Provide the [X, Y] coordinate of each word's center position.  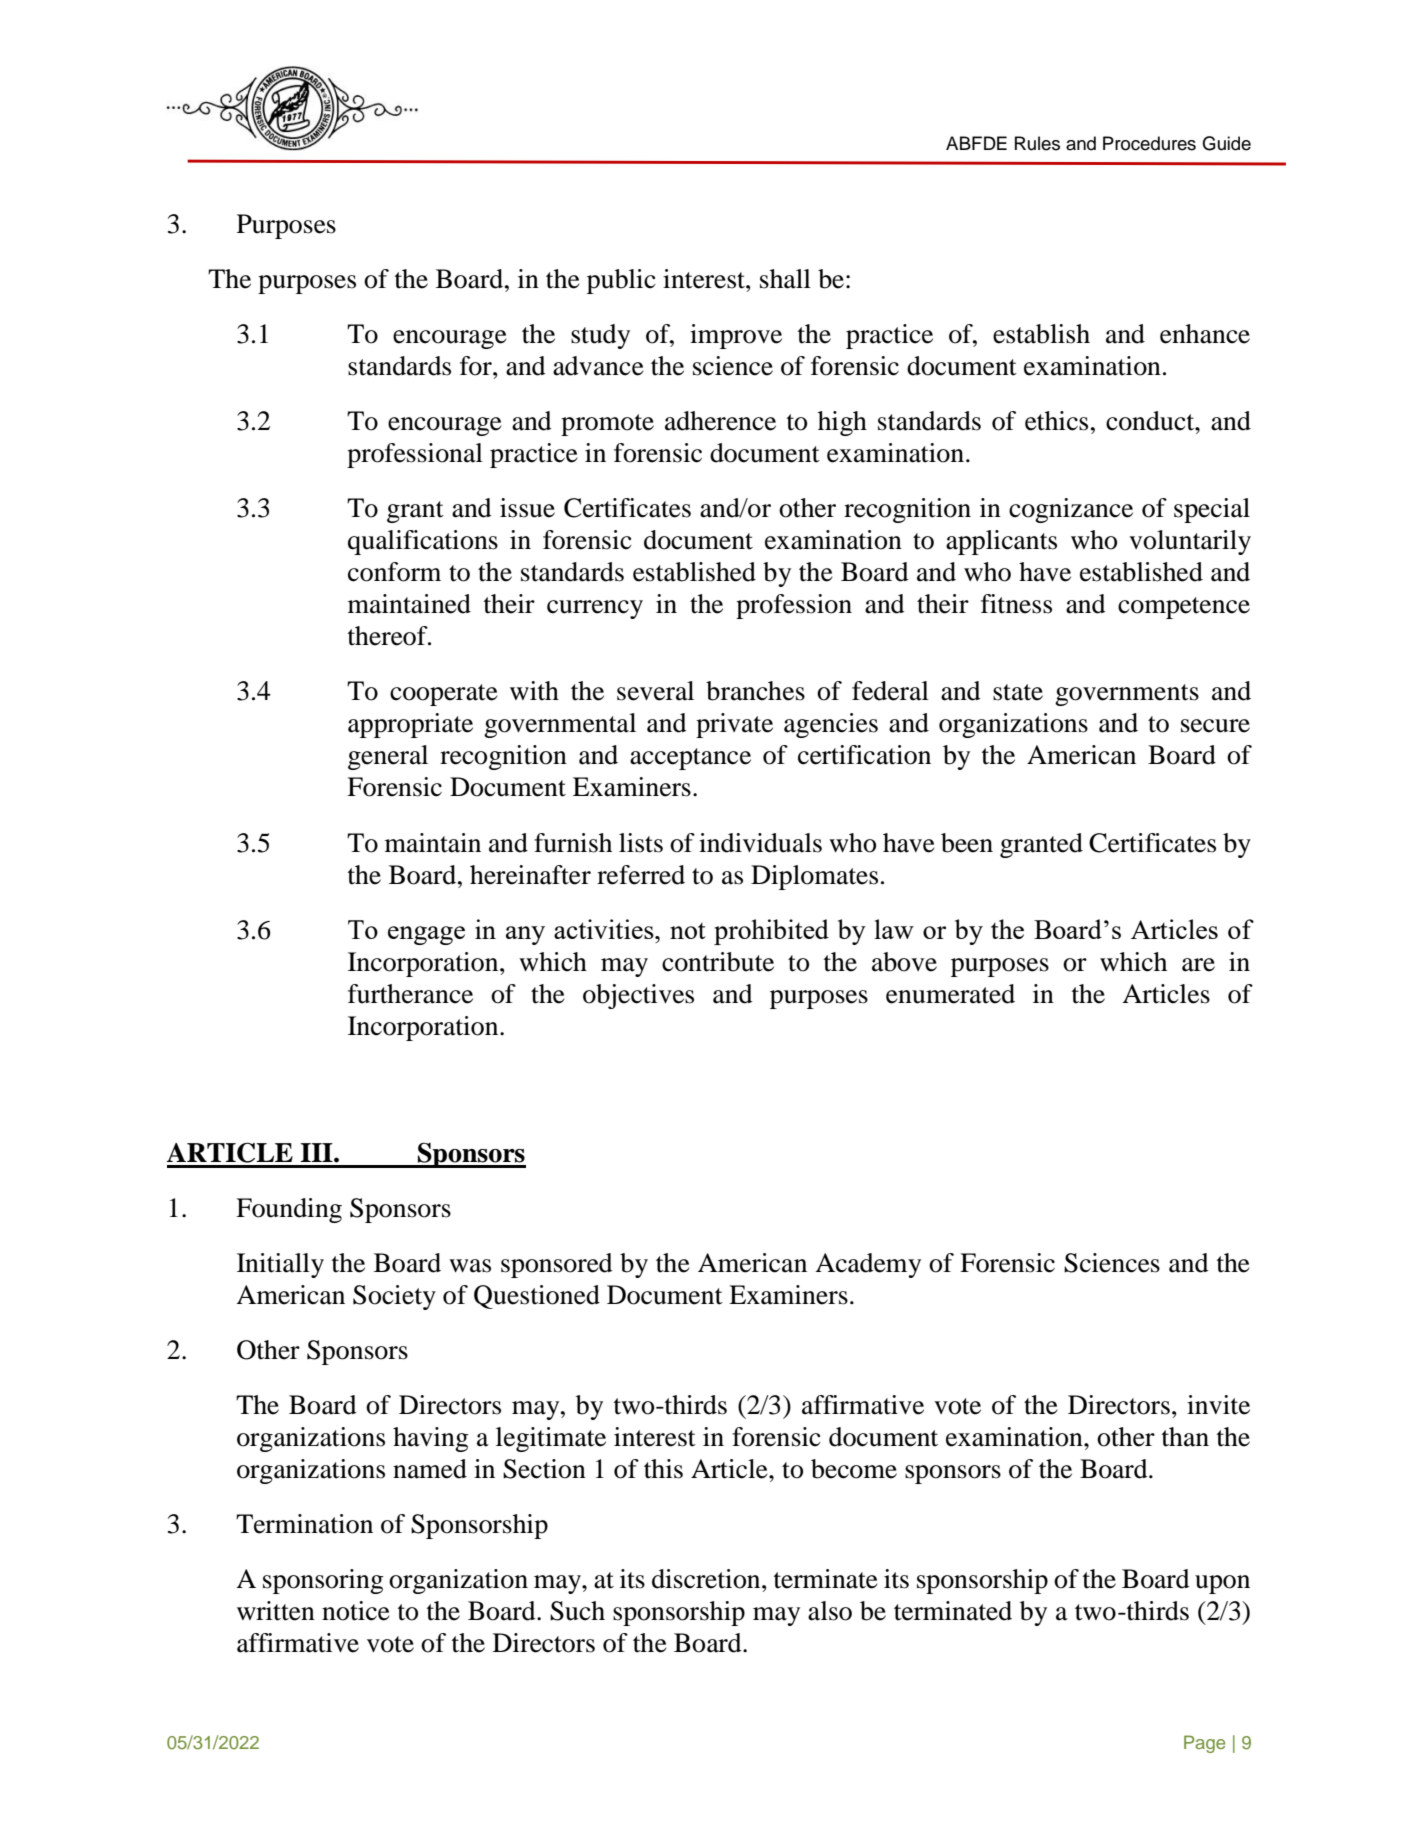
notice [356, 1611]
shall [785, 279]
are [1198, 965]
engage [426, 935]
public [621, 281]
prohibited [771, 932]
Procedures [1149, 143]
